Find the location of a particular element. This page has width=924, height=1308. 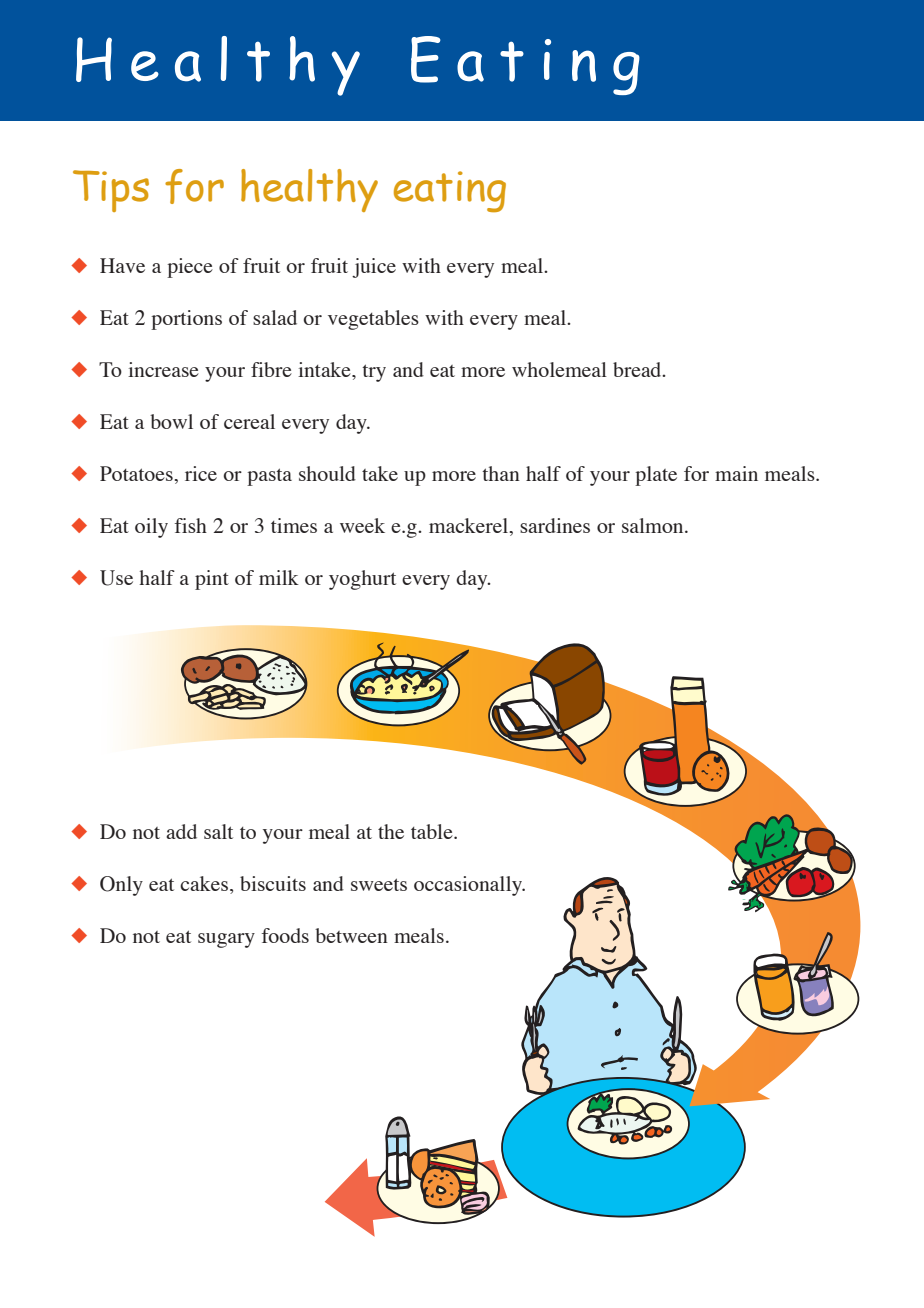

sweets is located at coordinates (379, 884).
